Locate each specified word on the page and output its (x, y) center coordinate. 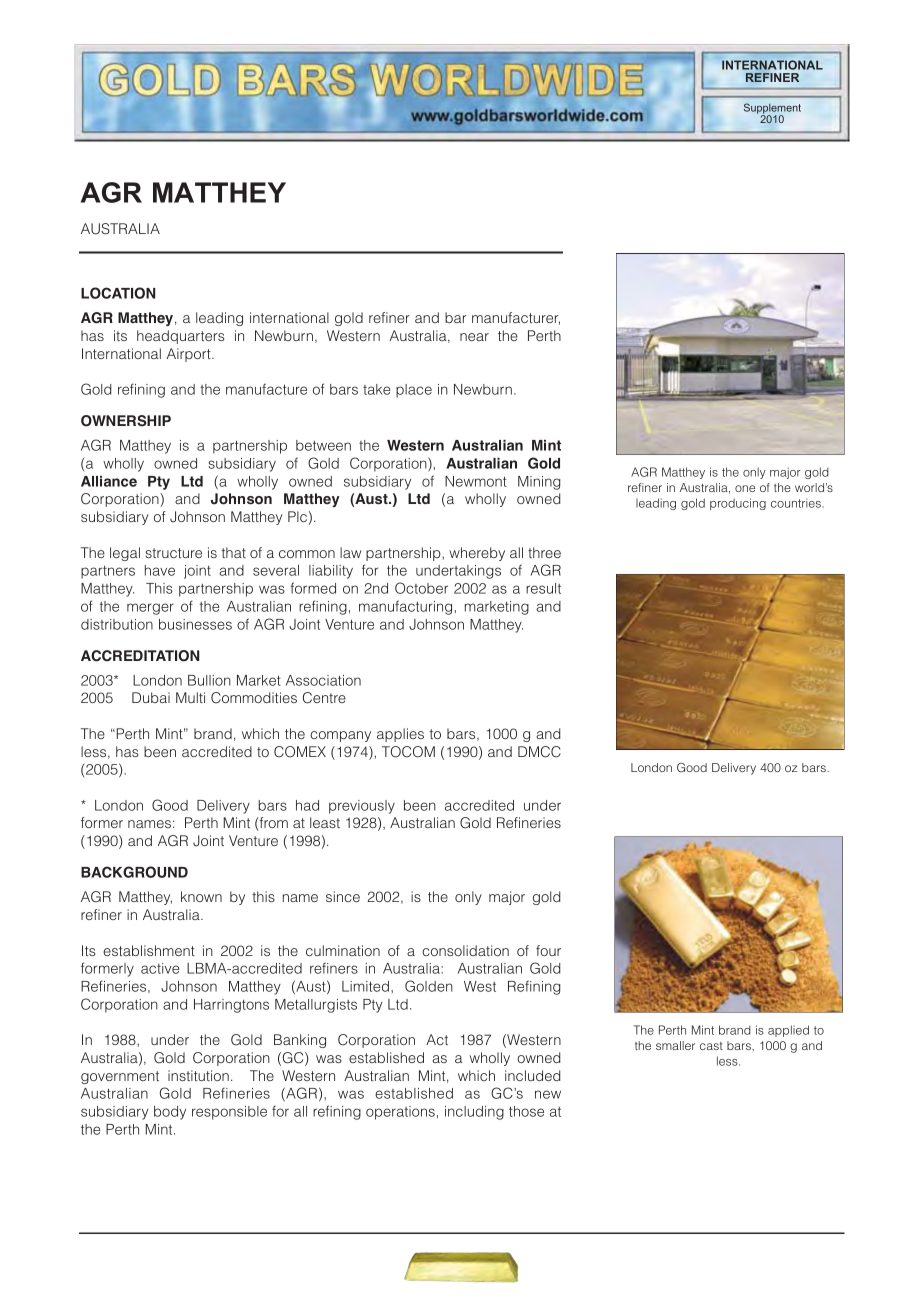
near (474, 337)
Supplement (772, 109)
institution (198, 1075)
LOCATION (118, 293)
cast (711, 1046)
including (474, 1113)
